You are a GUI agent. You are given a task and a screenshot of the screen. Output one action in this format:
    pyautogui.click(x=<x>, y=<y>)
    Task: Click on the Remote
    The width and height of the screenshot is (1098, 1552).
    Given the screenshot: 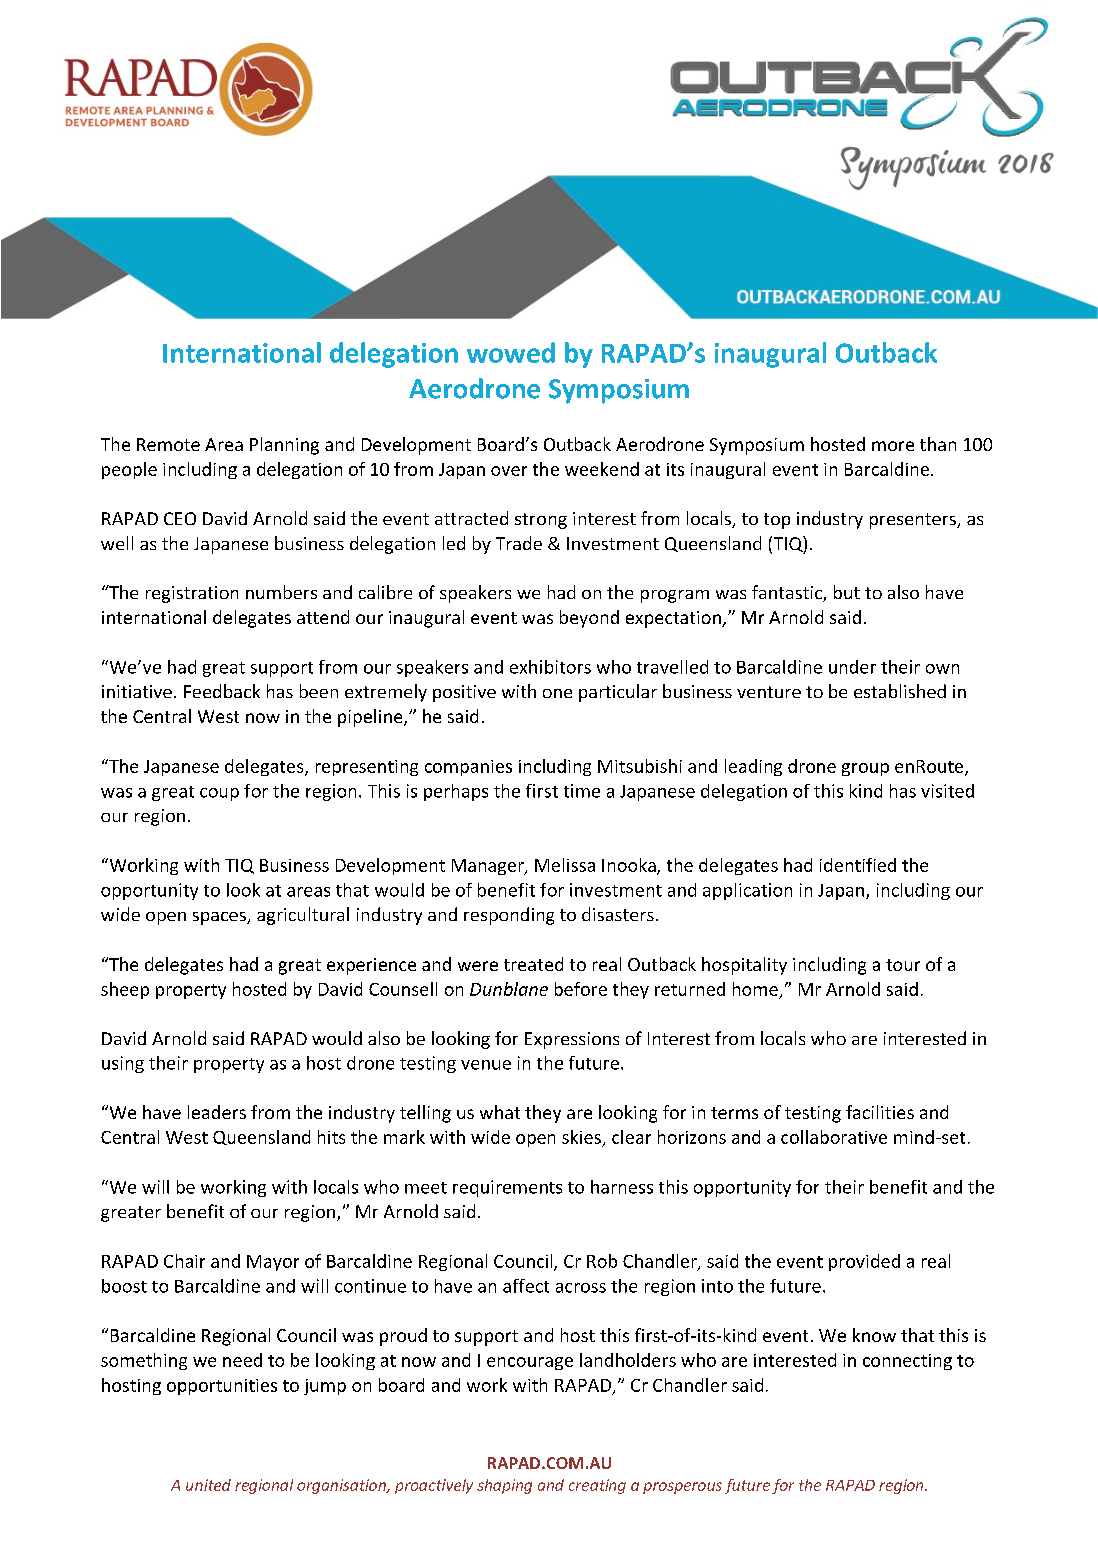 What is the action you would take?
    pyautogui.click(x=168, y=444)
